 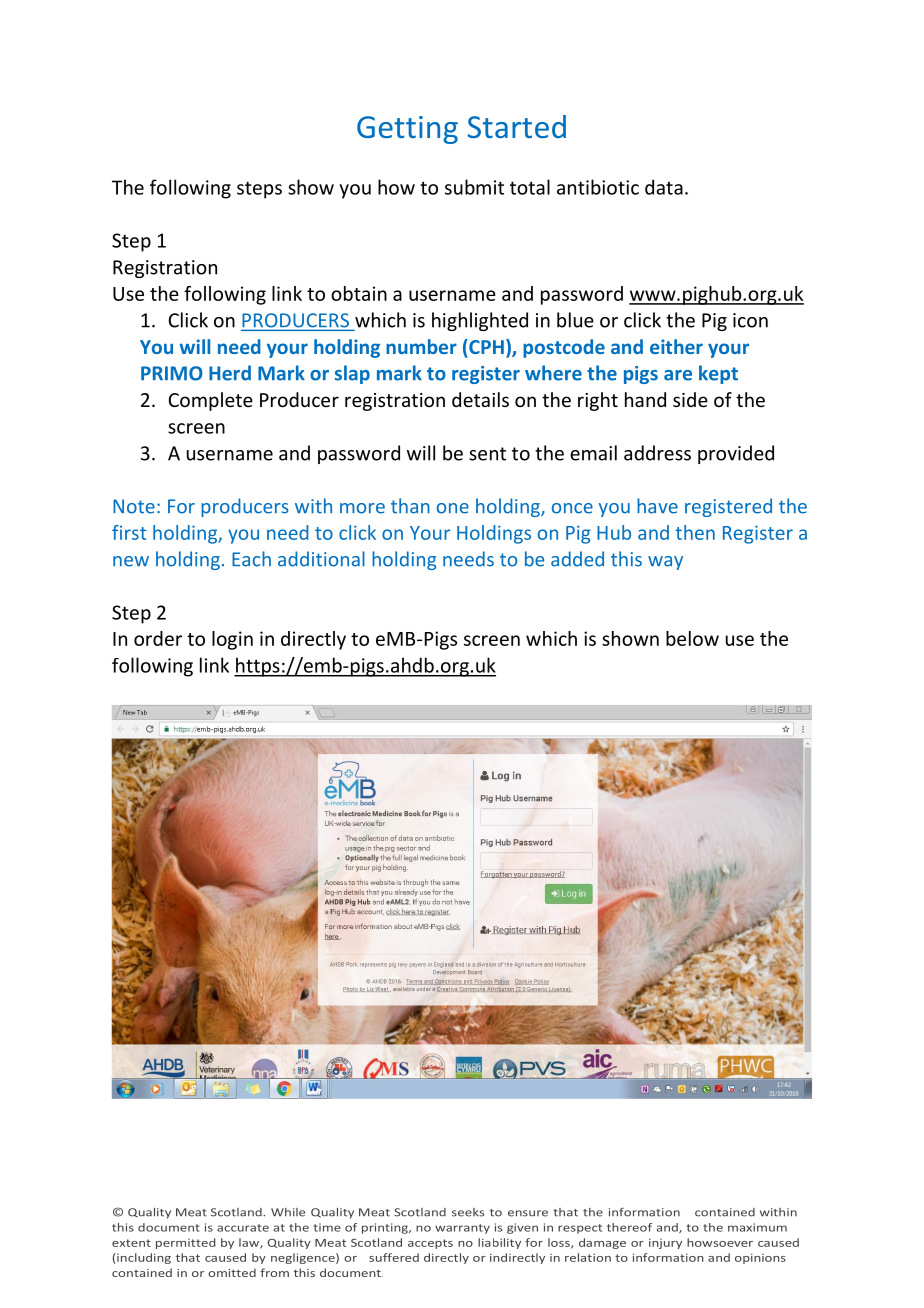 What do you see at coordinates (664, 187) in the screenshot?
I see `data` at bounding box center [664, 187].
